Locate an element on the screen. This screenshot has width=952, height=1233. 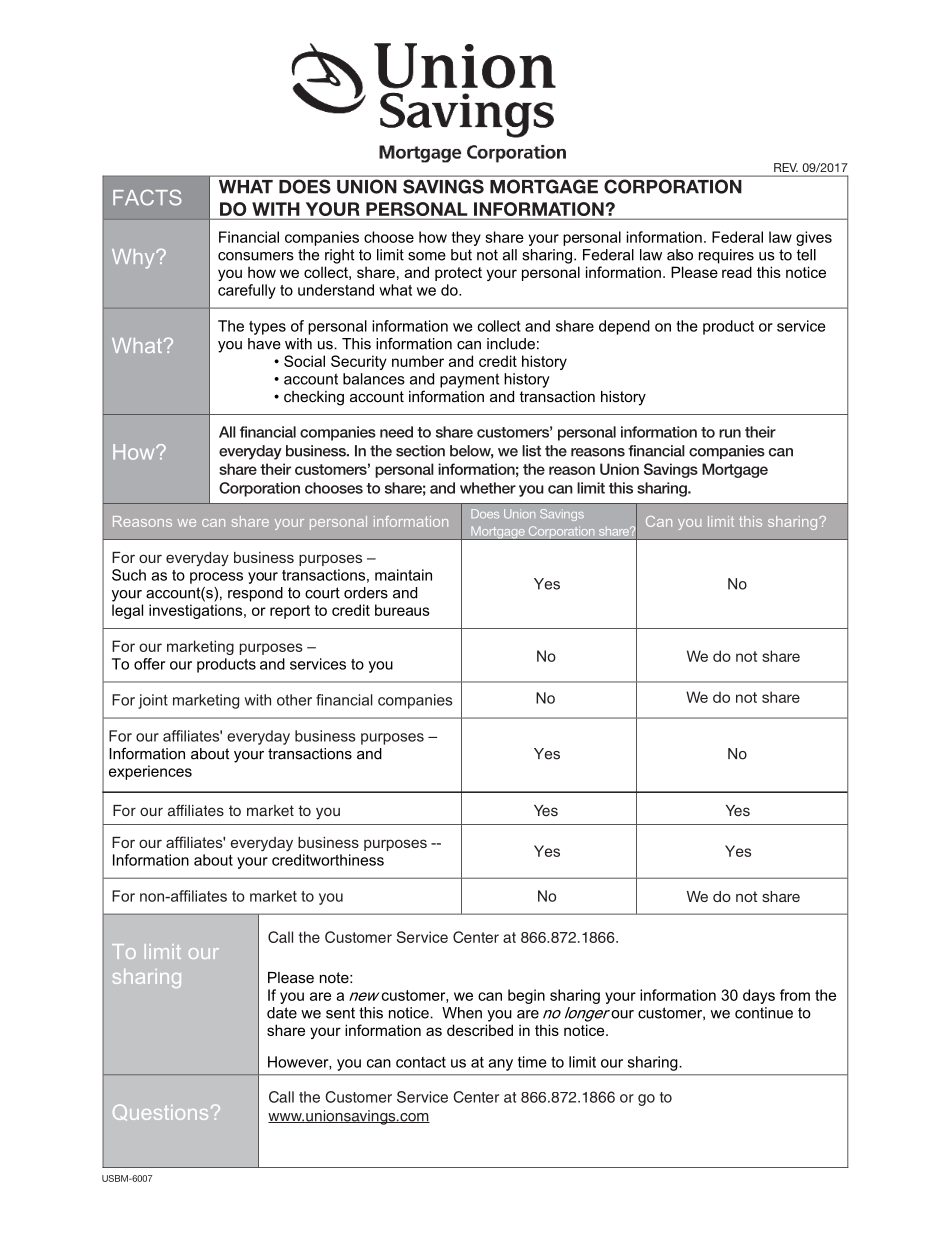
WHAT is located at coordinates (246, 187).
